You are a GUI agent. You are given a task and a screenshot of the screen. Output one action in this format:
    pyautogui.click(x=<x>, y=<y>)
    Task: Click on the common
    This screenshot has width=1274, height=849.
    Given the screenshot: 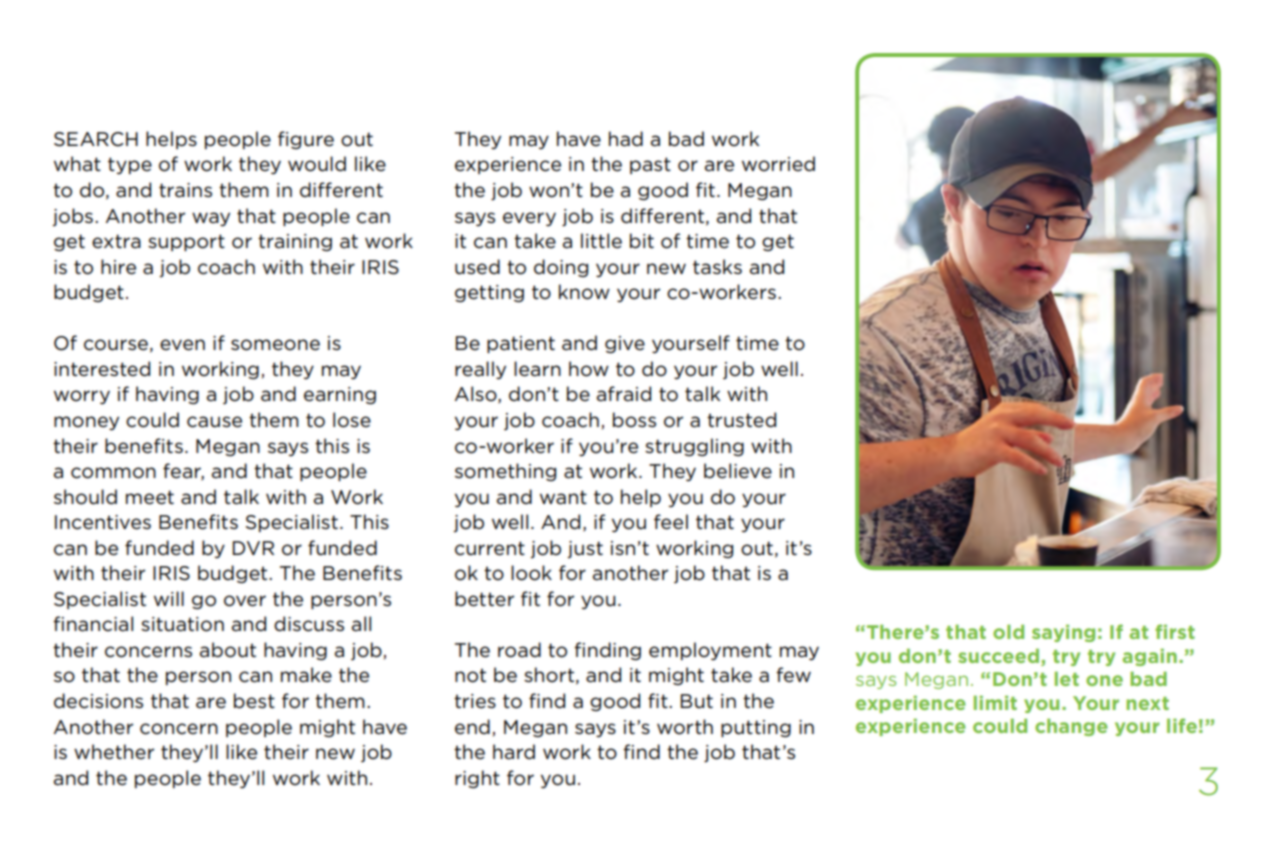 What is the action you would take?
    pyautogui.click(x=113, y=473)
